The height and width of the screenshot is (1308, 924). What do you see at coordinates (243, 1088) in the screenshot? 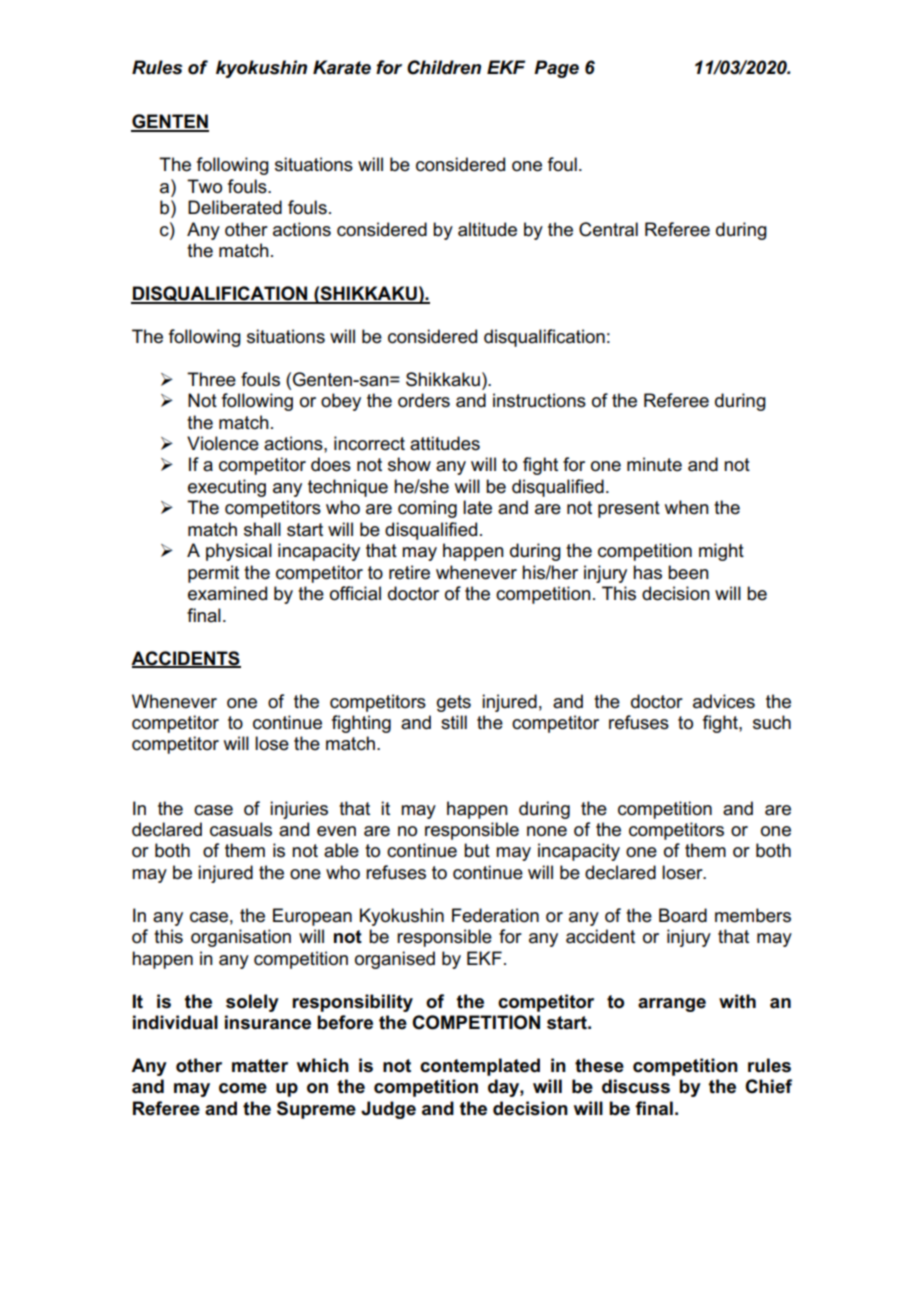
I see `come` at bounding box center [243, 1088].
